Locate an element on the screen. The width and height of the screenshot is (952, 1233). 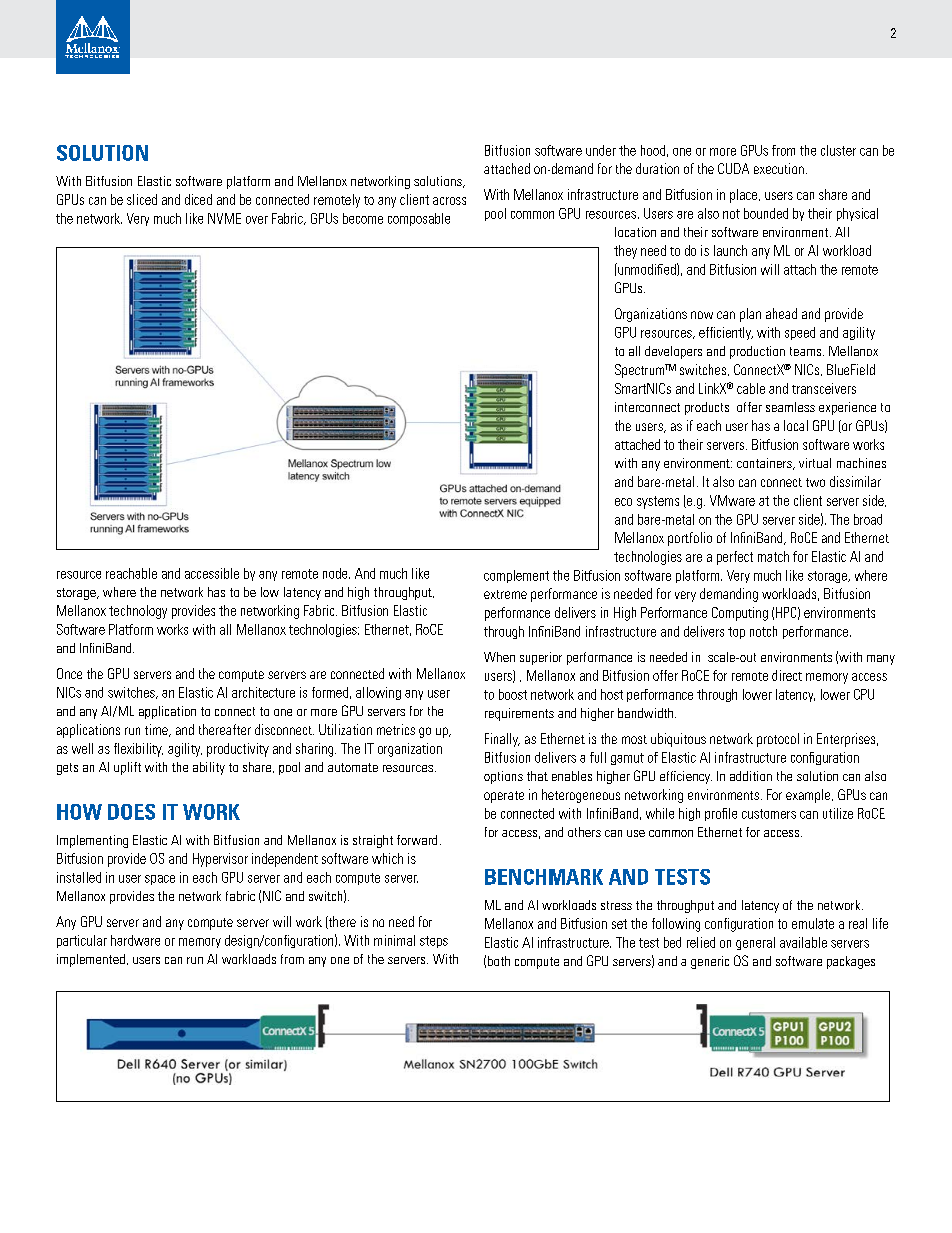
across is located at coordinates (449, 201).
